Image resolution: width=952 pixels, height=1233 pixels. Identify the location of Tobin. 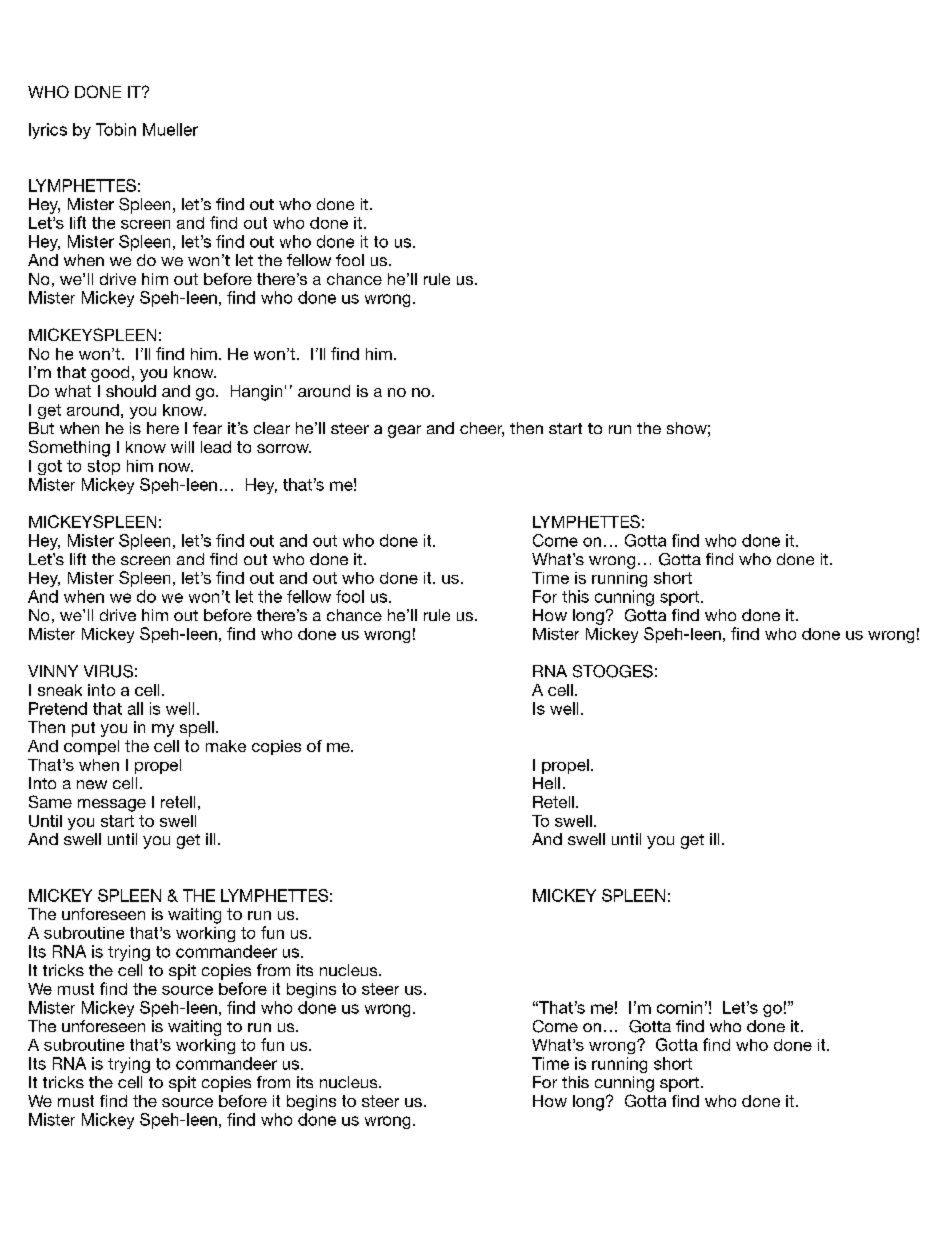
(116, 129).
